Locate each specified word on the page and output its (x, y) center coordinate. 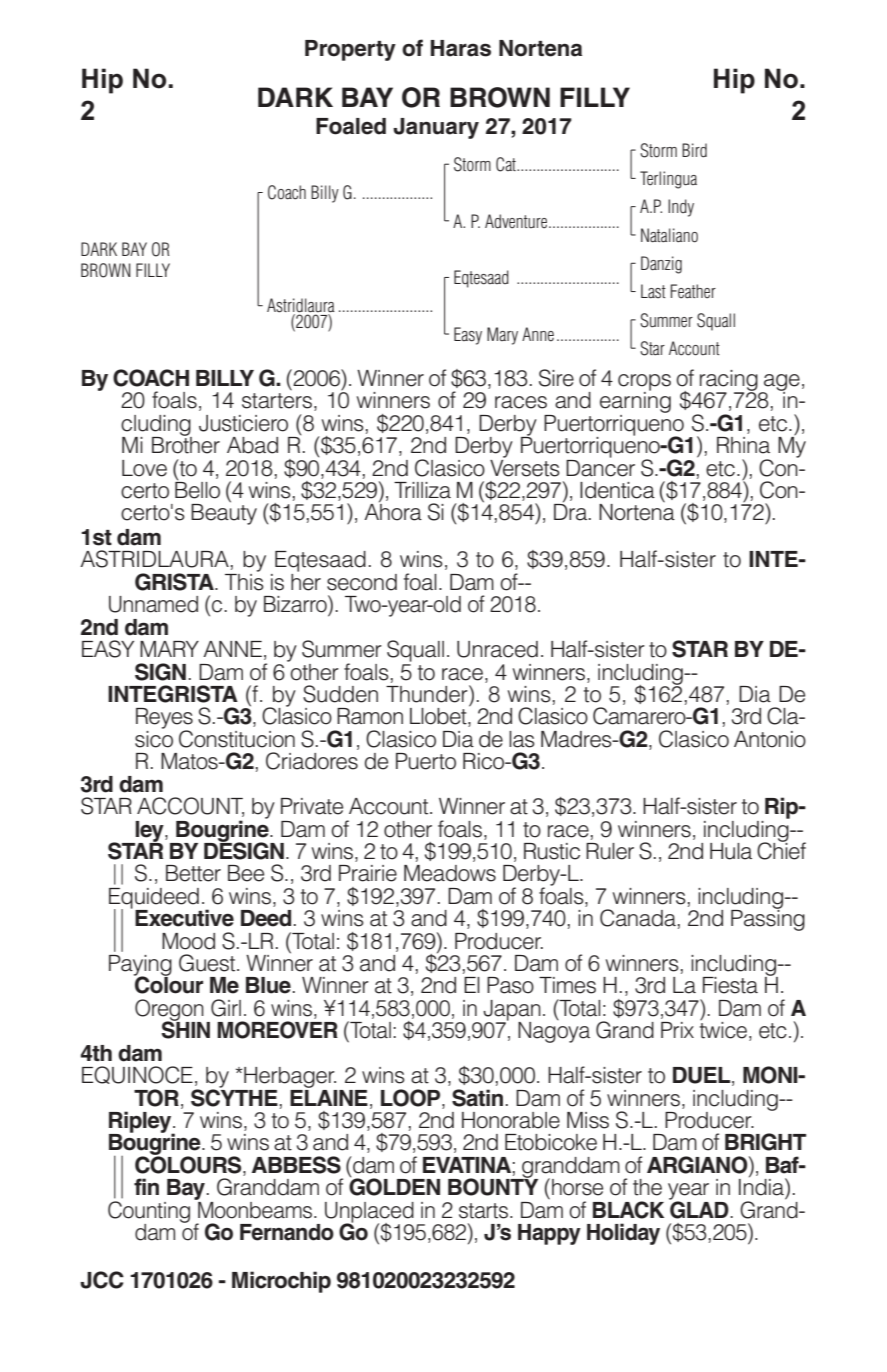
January (436, 128)
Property (350, 50)
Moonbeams (255, 1209)
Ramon (370, 716)
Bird (694, 150)
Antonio (770, 739)
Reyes (164, 719)
